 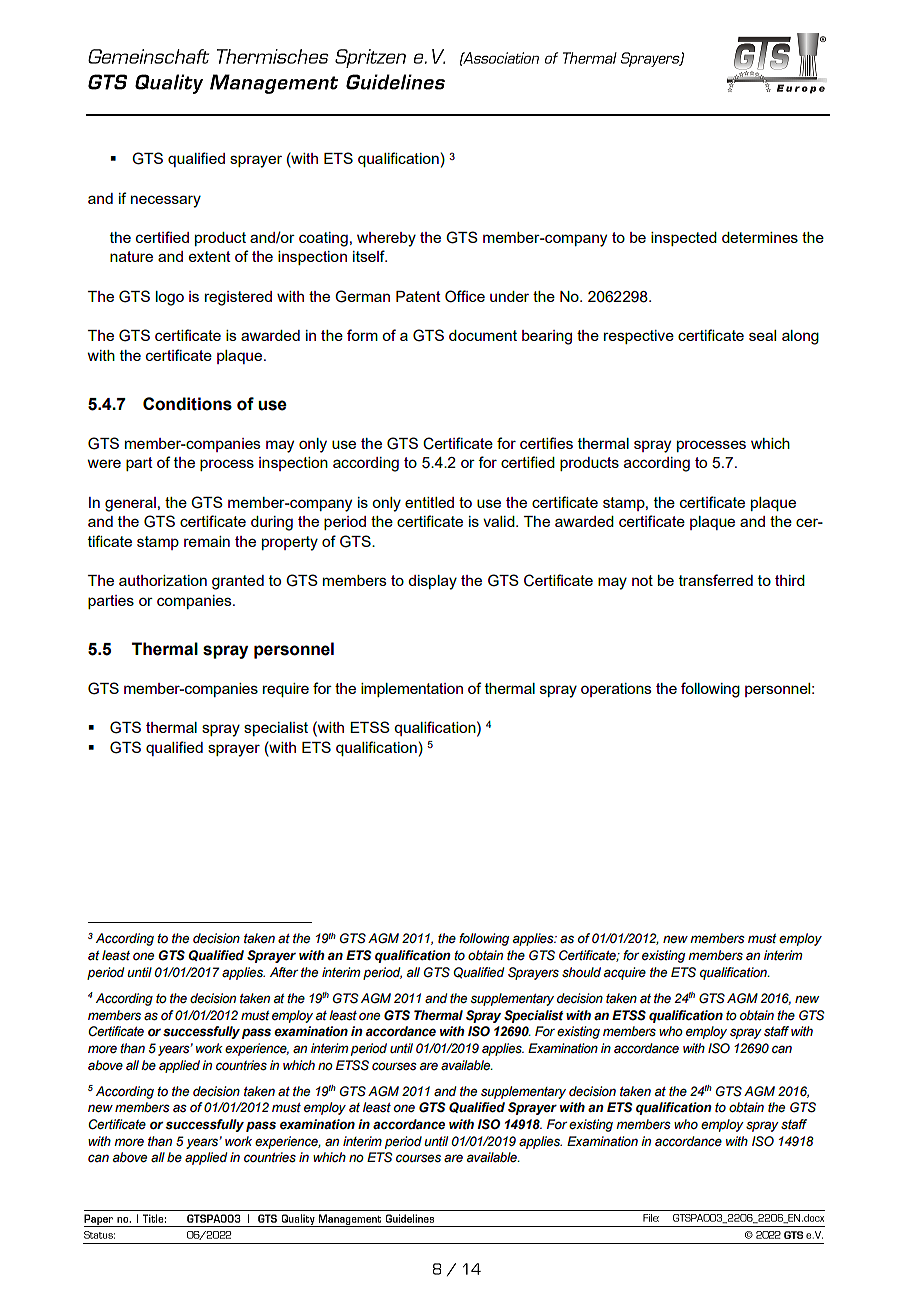 What do you see at coordinates (616, 690) in the image?
I see `operations` at bounding box center [616, 690].
